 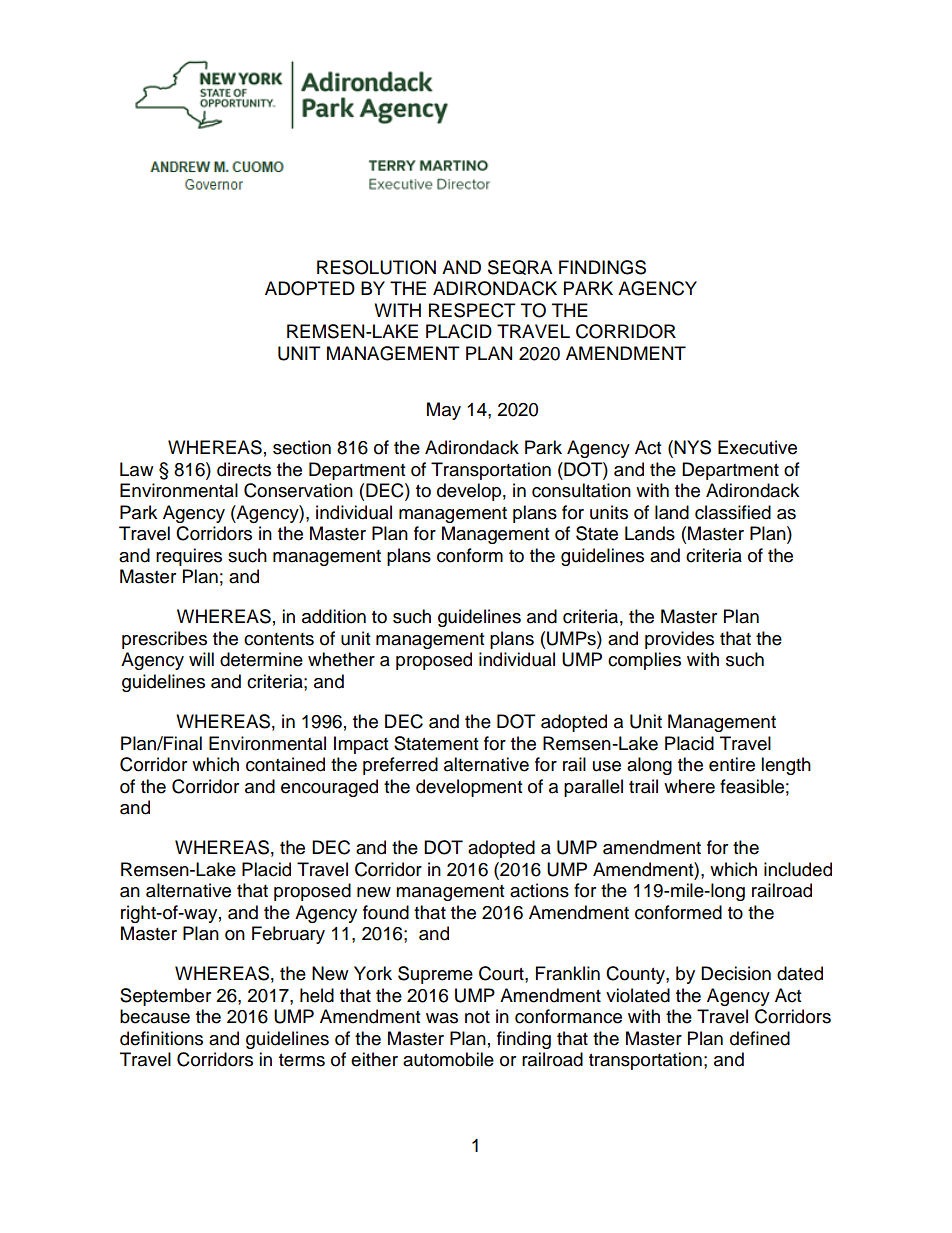 I want to click on NYS, so click(x=692, y=447).
